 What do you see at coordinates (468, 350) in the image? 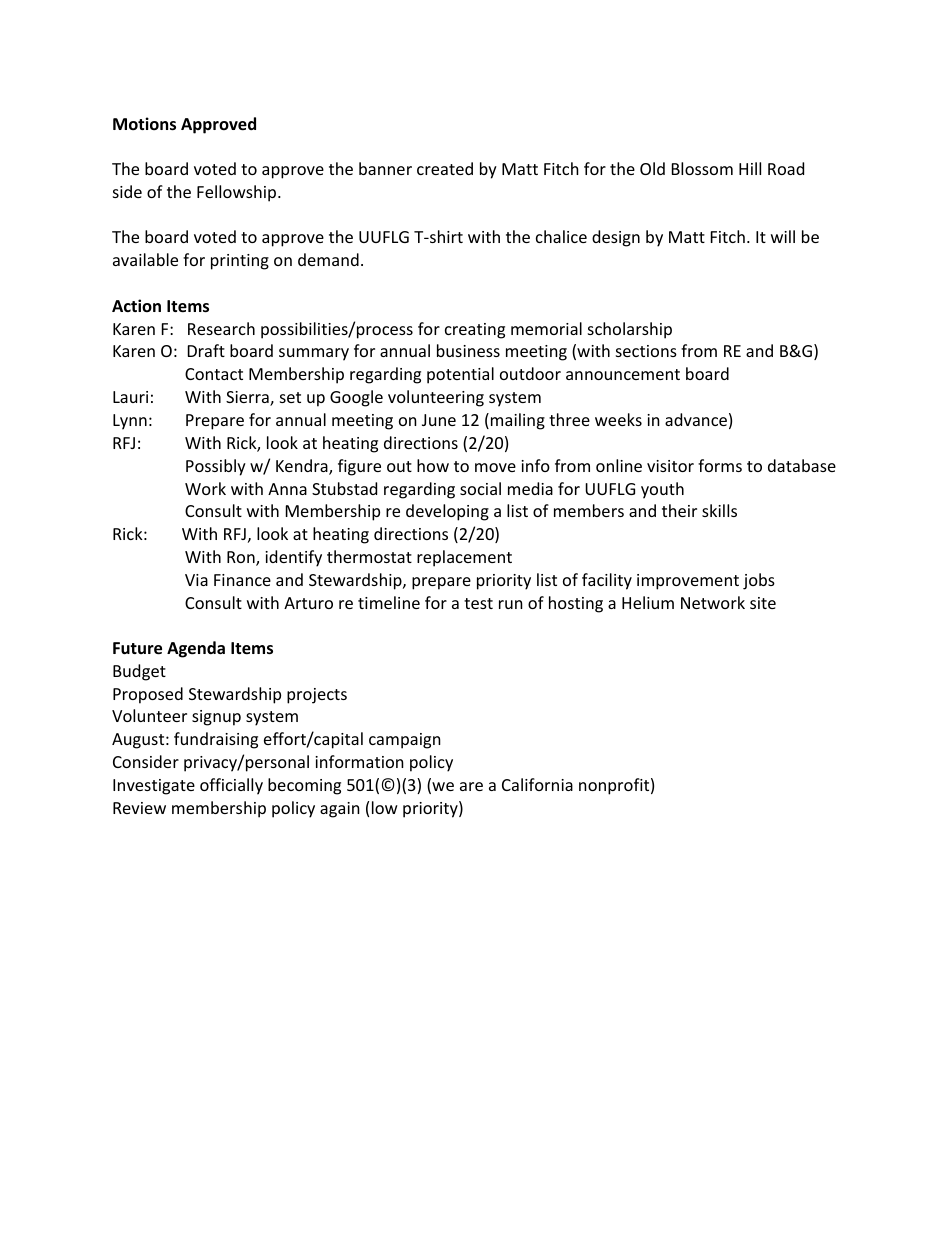
I see `business` at bounding box center [468, 350].
